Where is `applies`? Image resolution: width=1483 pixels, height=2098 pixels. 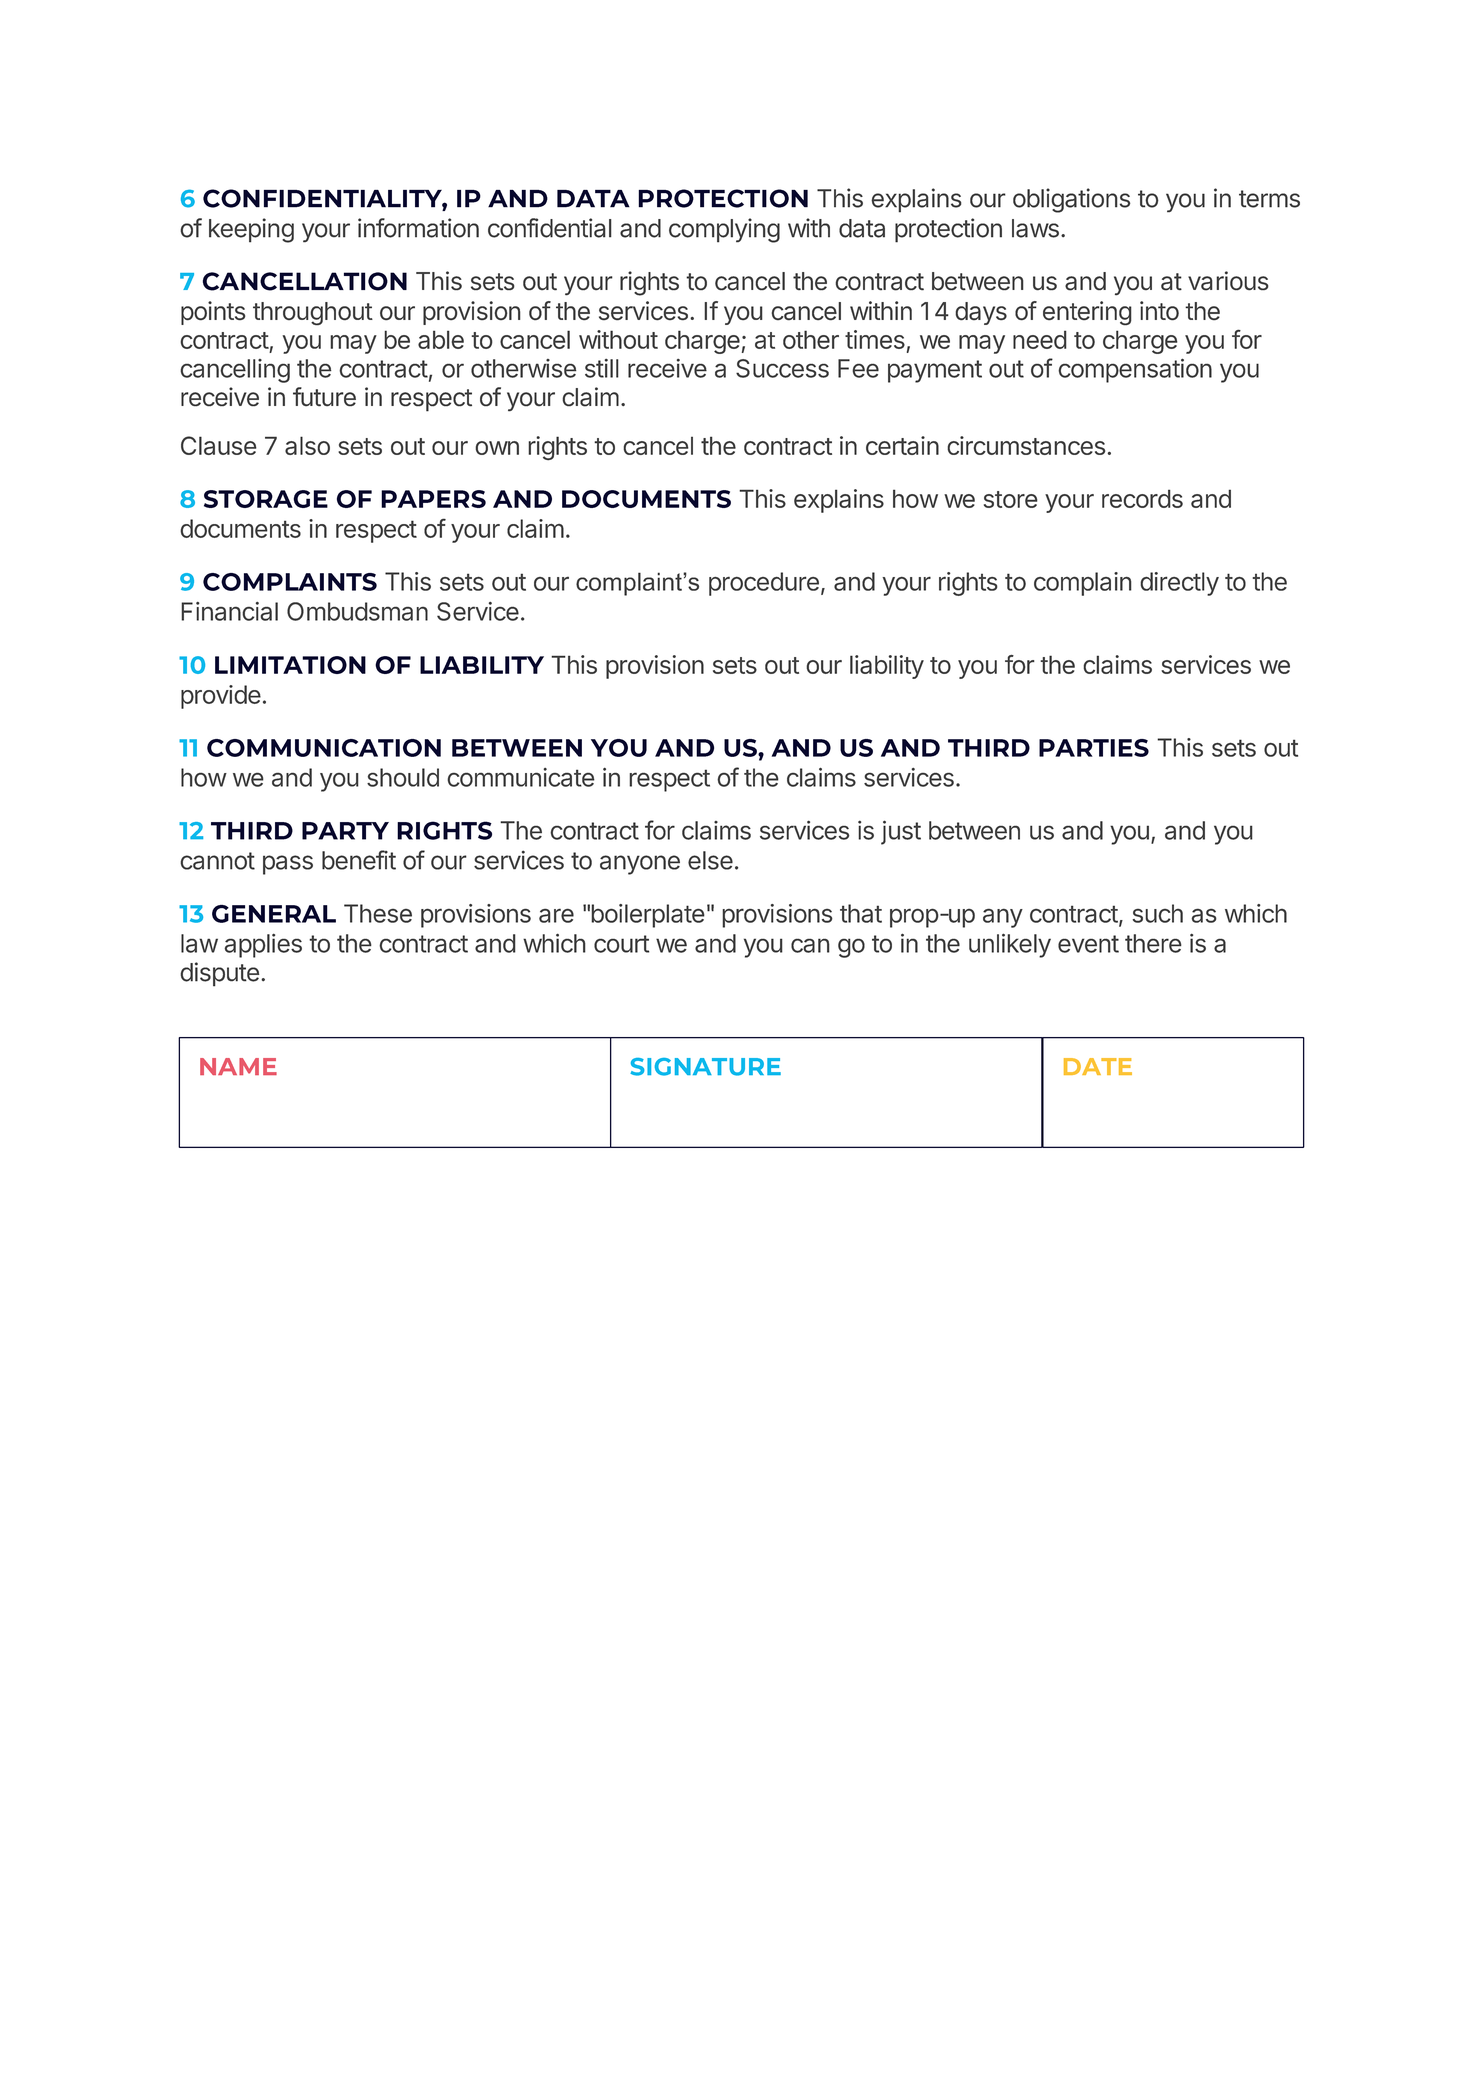 applies is located at coordinates (263, 945).
